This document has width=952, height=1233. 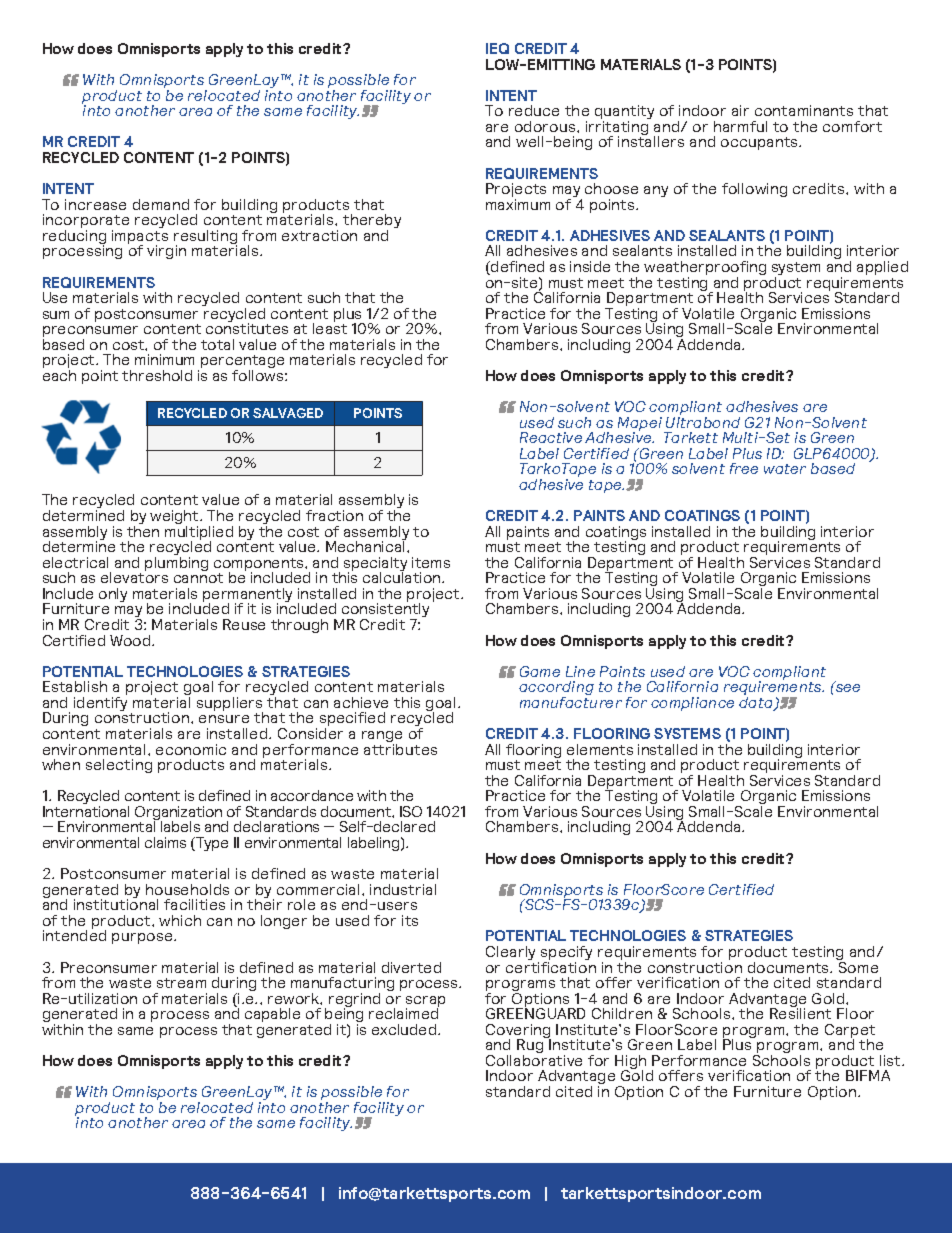 I want to click on odorous, so click(x=546, y=126).
